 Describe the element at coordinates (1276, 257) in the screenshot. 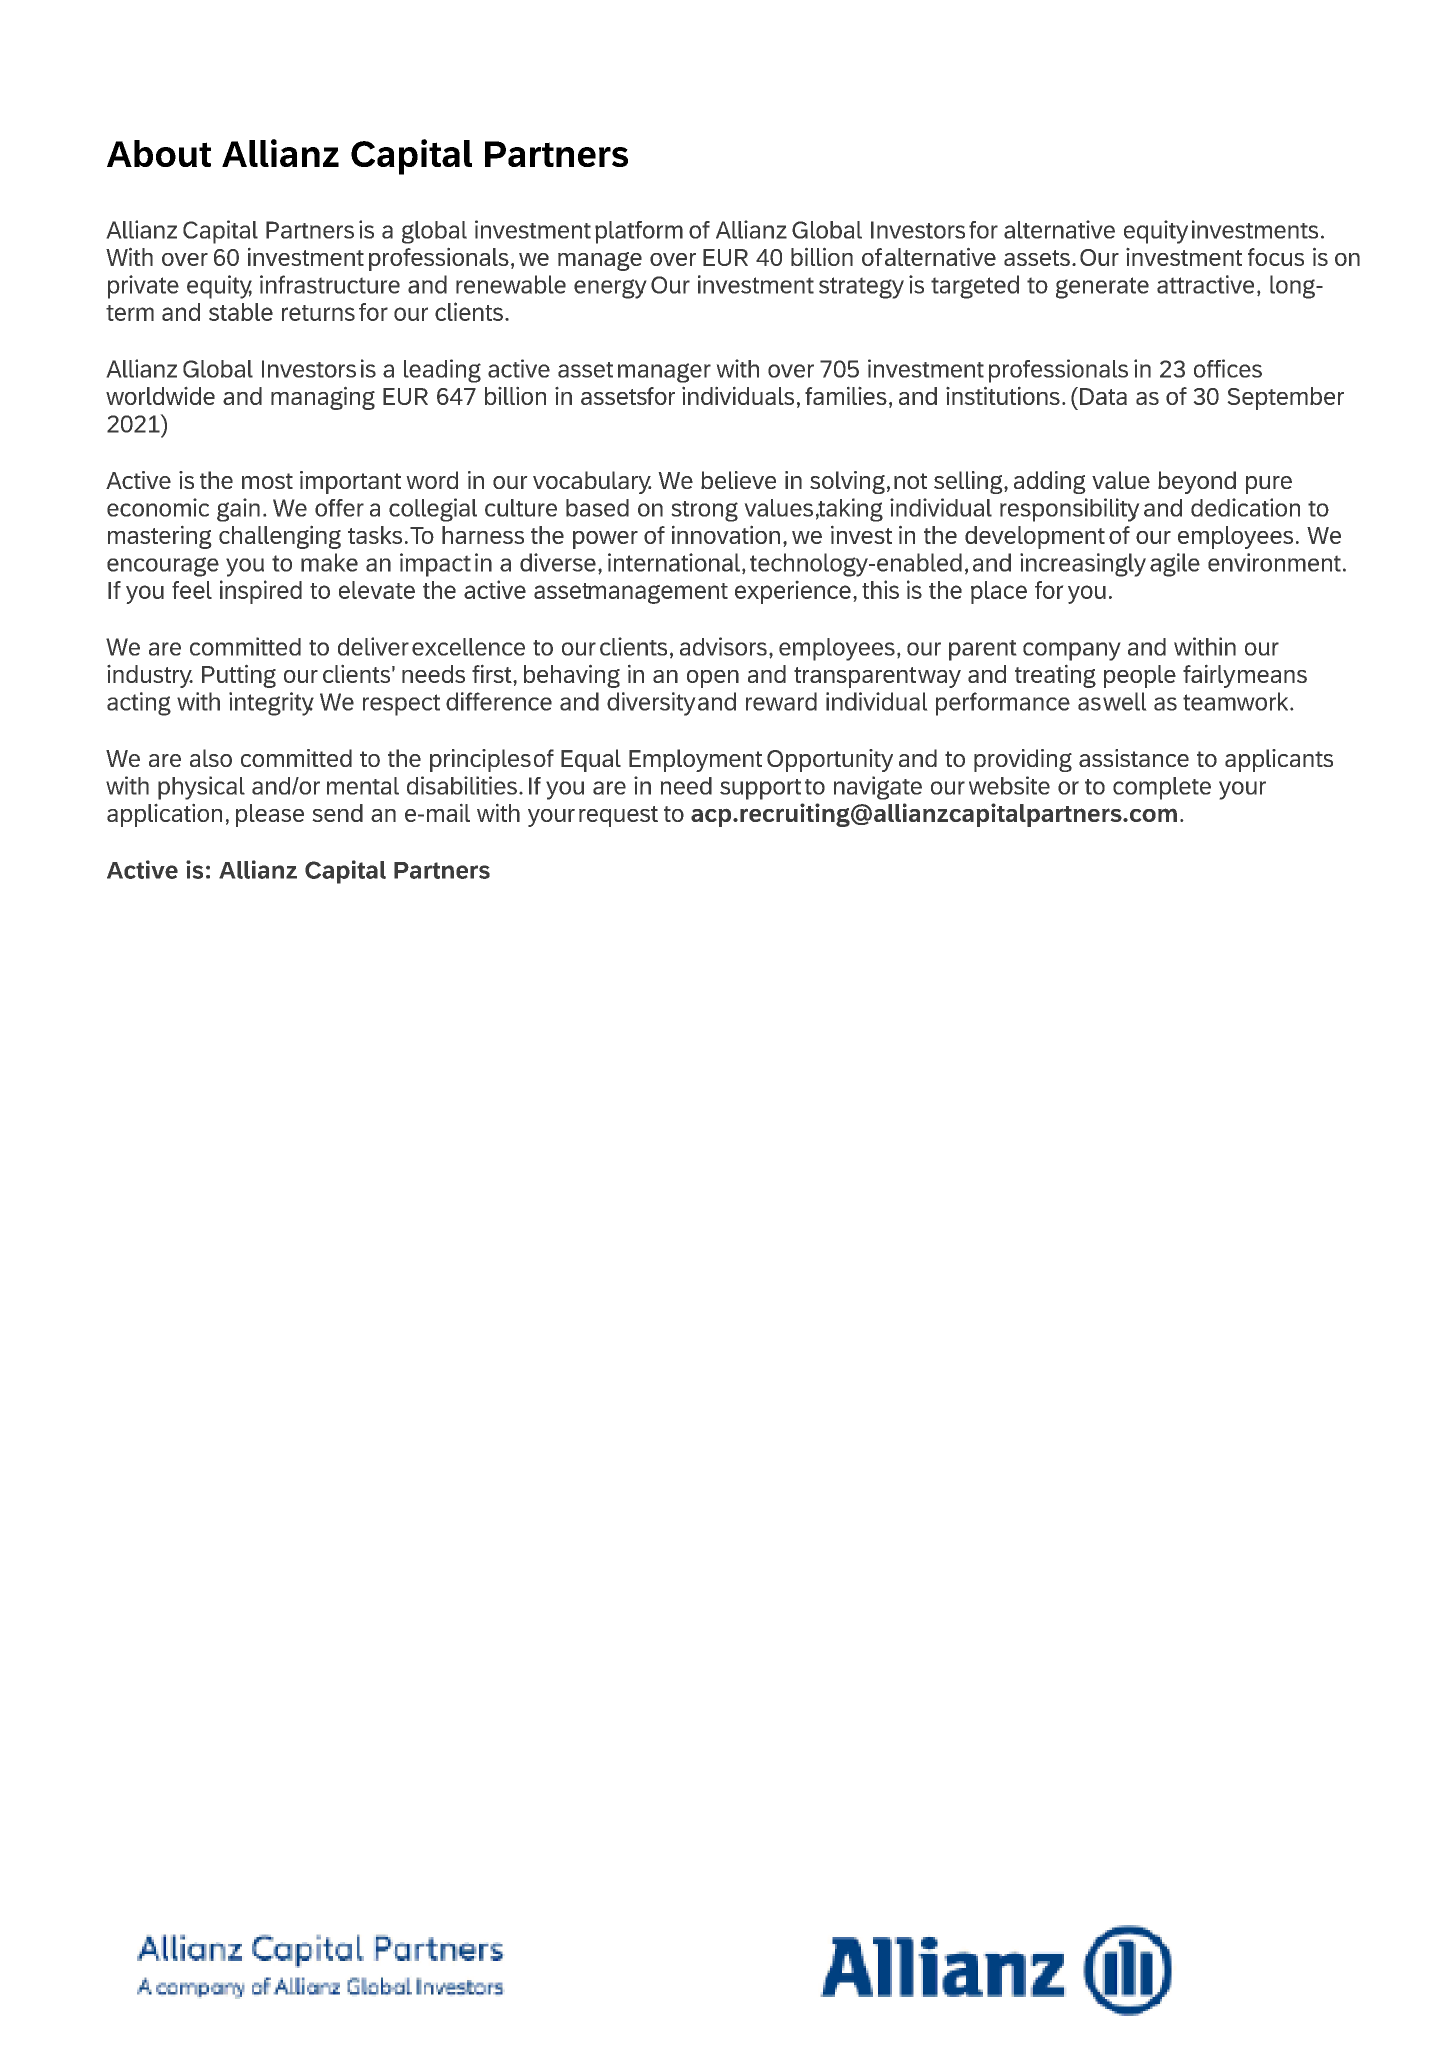

I see `focus` at that location.
